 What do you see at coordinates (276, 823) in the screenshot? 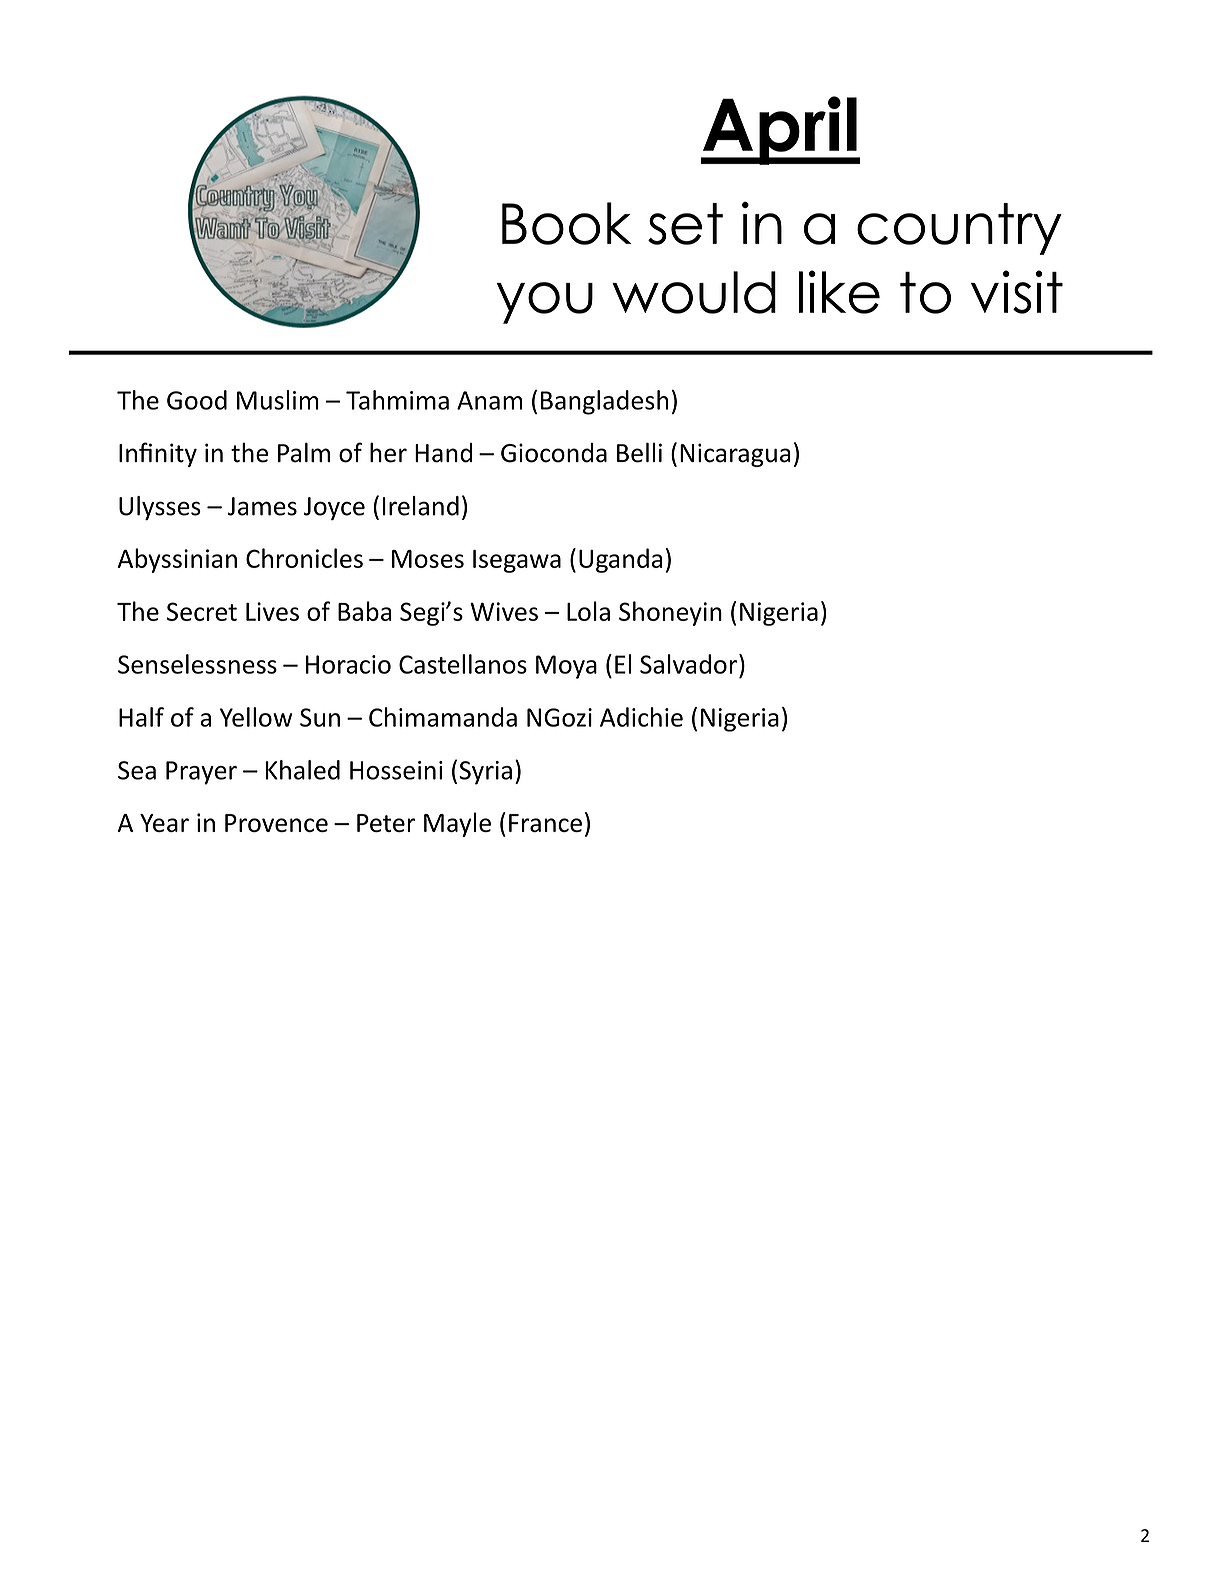
I see `Provence` at bounding box center [276, 823].
